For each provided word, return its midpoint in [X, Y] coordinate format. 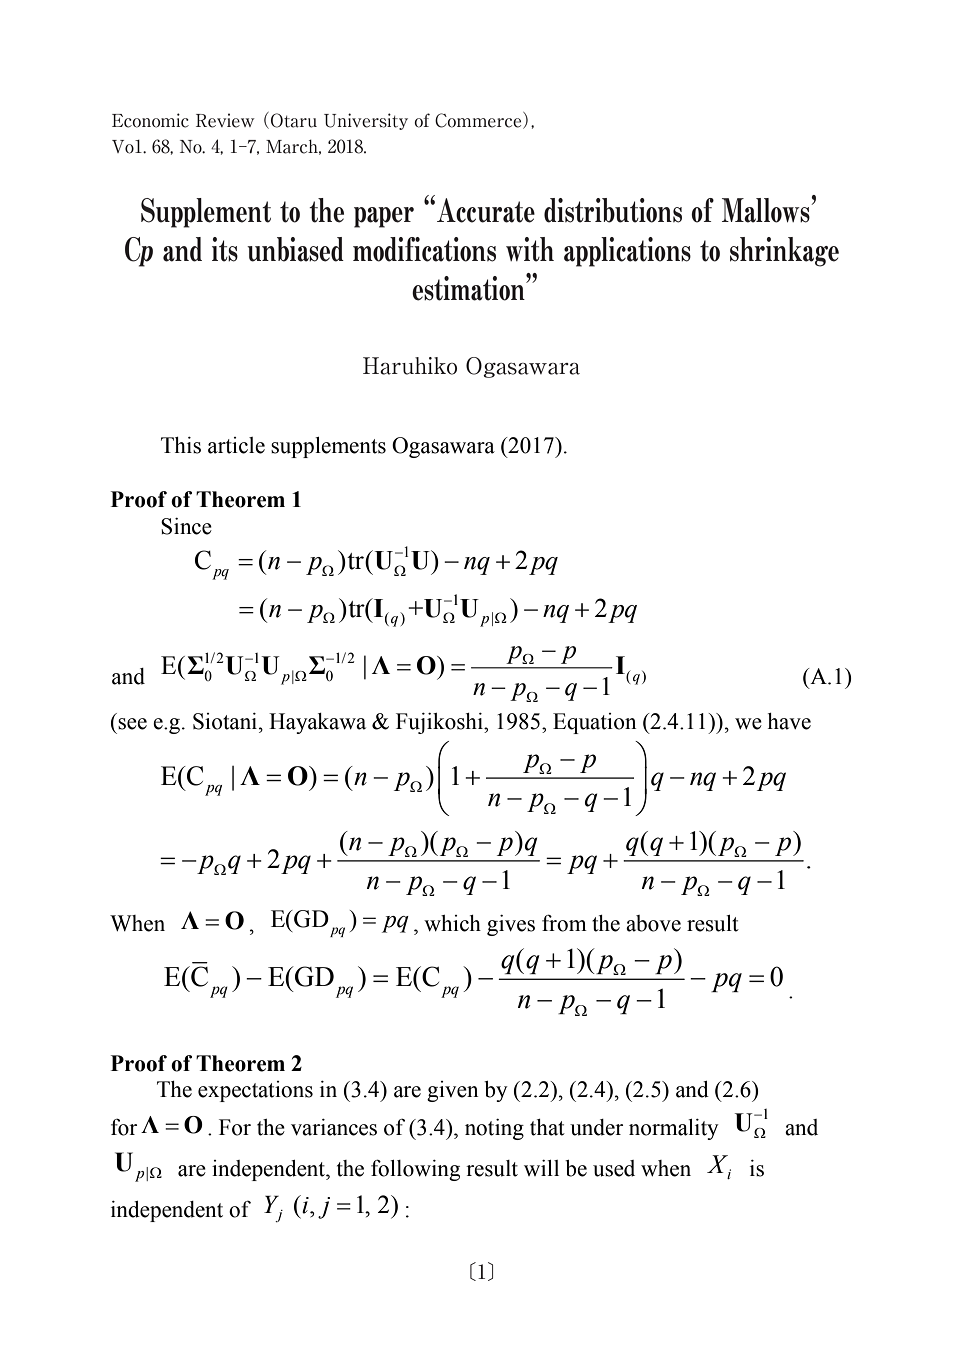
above [653, 923]
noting [494, 1129]
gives [511, 925]
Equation [594, 723]
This [181, 445]
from [564, 923]
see [132, 724]
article [236, 445]
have [789, 721]
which [452, 923]
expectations [255, 1091]
